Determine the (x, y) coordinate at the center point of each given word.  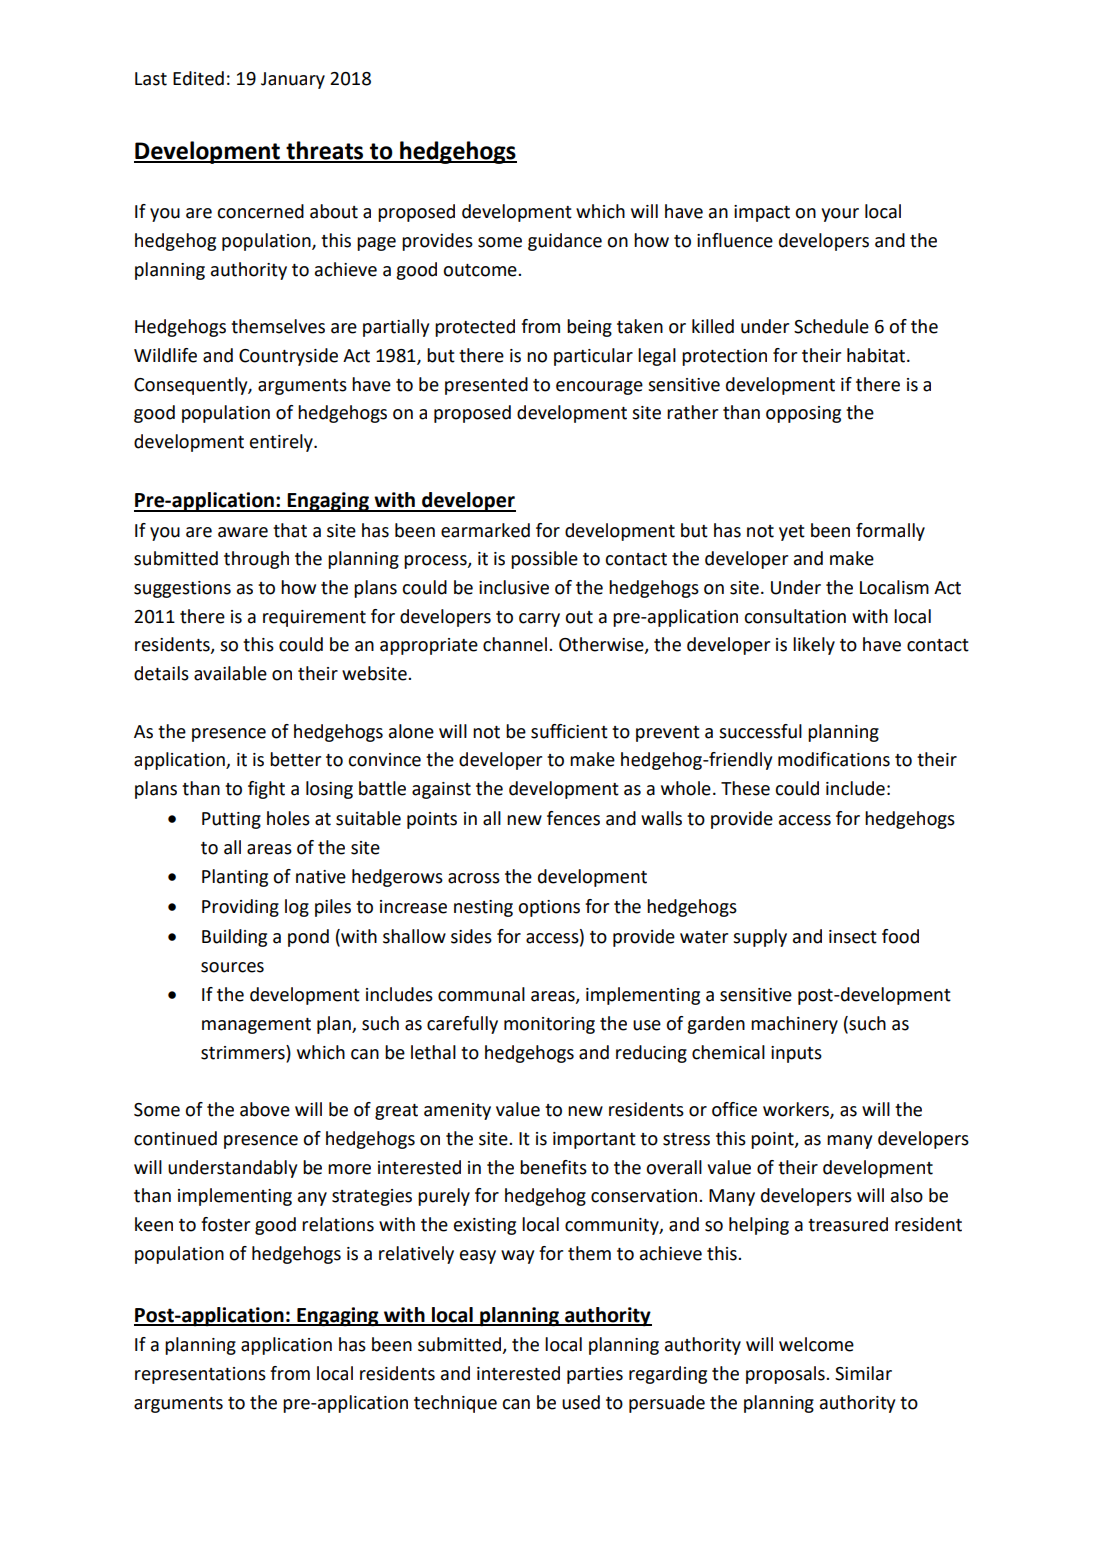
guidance (565, 242)
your (840, 215)
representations (200, 1375)
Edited (198, 78)
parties (595, 1375)
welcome (816, 1344)
